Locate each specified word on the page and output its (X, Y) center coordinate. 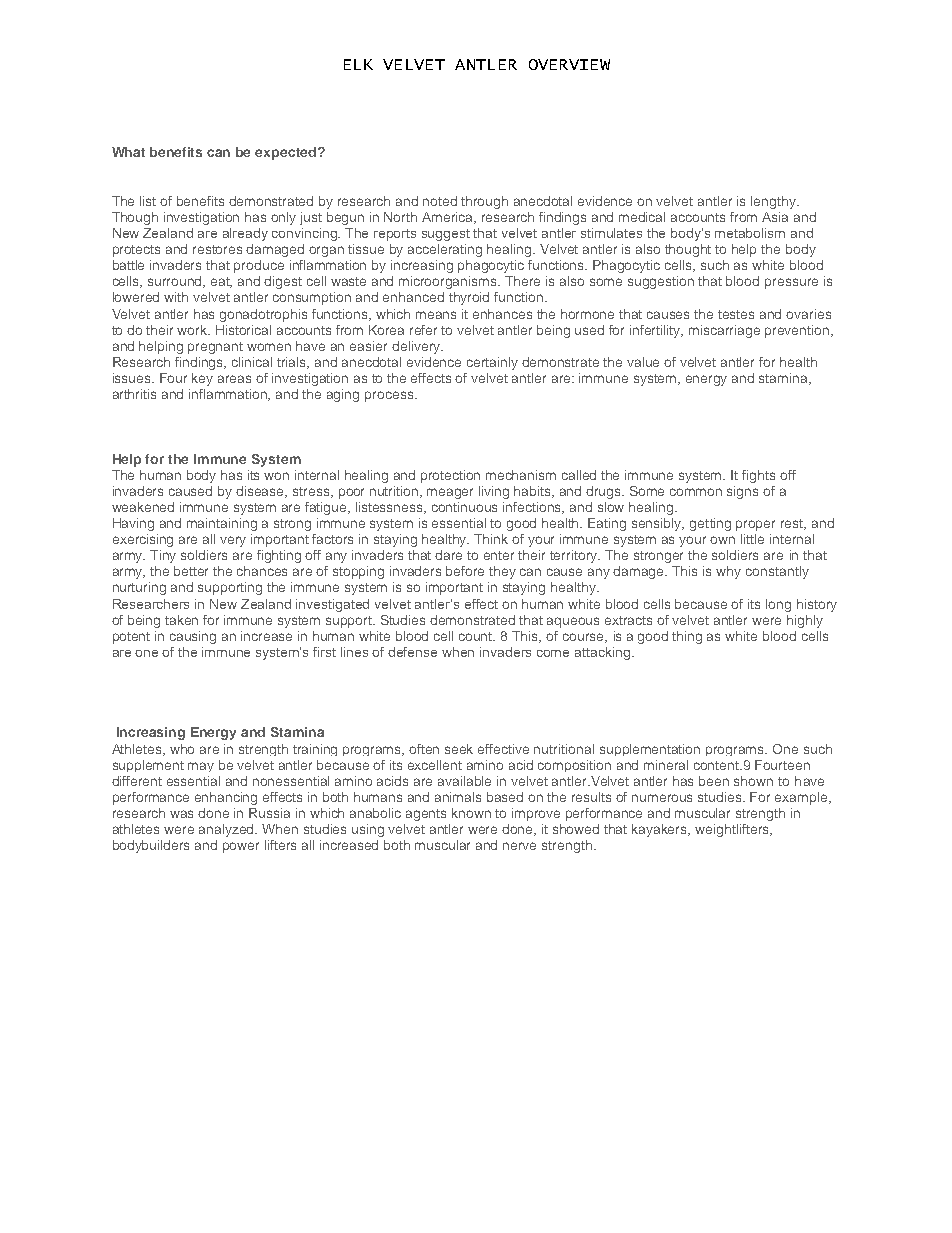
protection (450, 476)
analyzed (228, 830)
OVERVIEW (569, 64)
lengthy (774, 202)
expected (285, 153)
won (276, 476)
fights (758, 476)
